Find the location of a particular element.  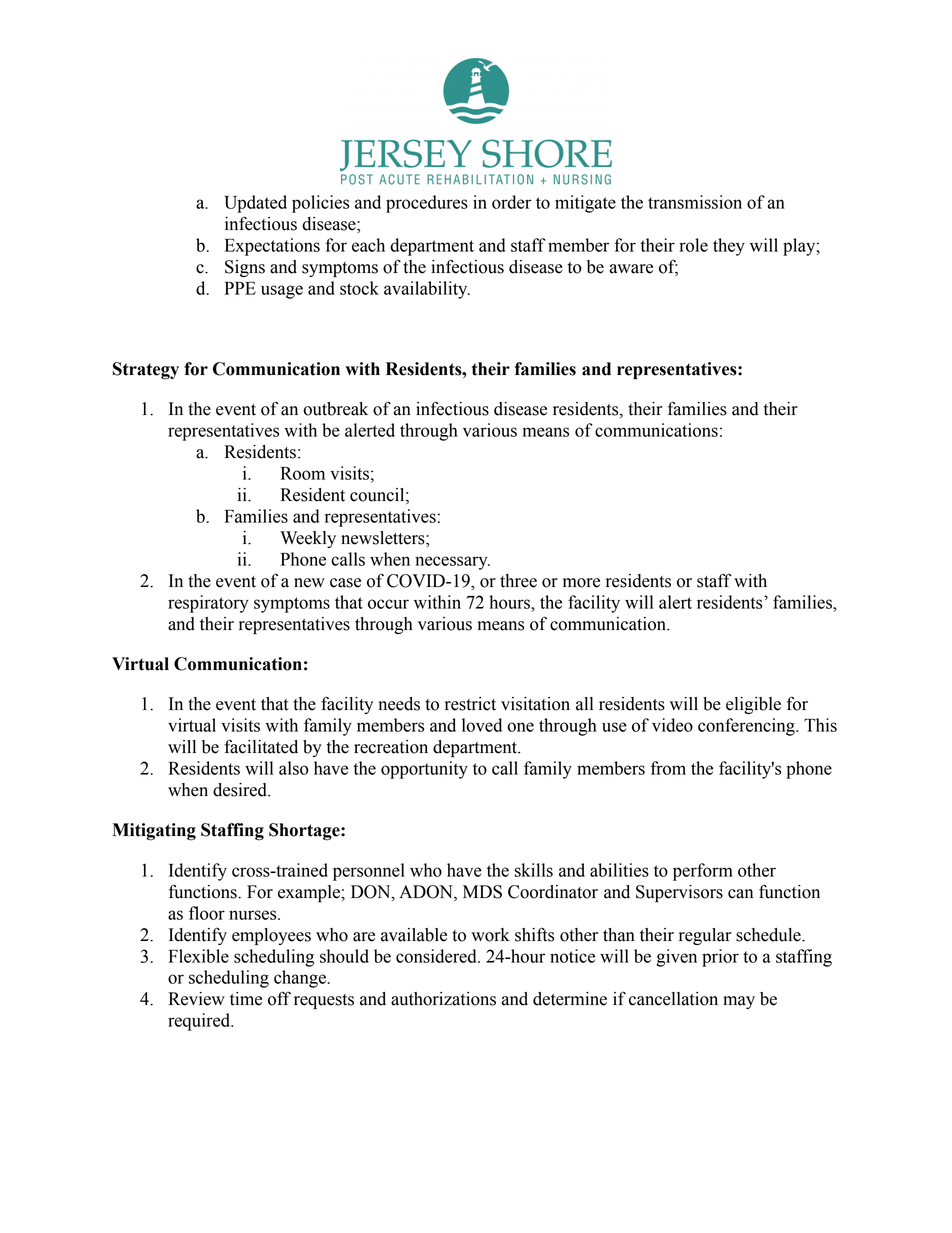

loved is located at coordinates (482, 725).
